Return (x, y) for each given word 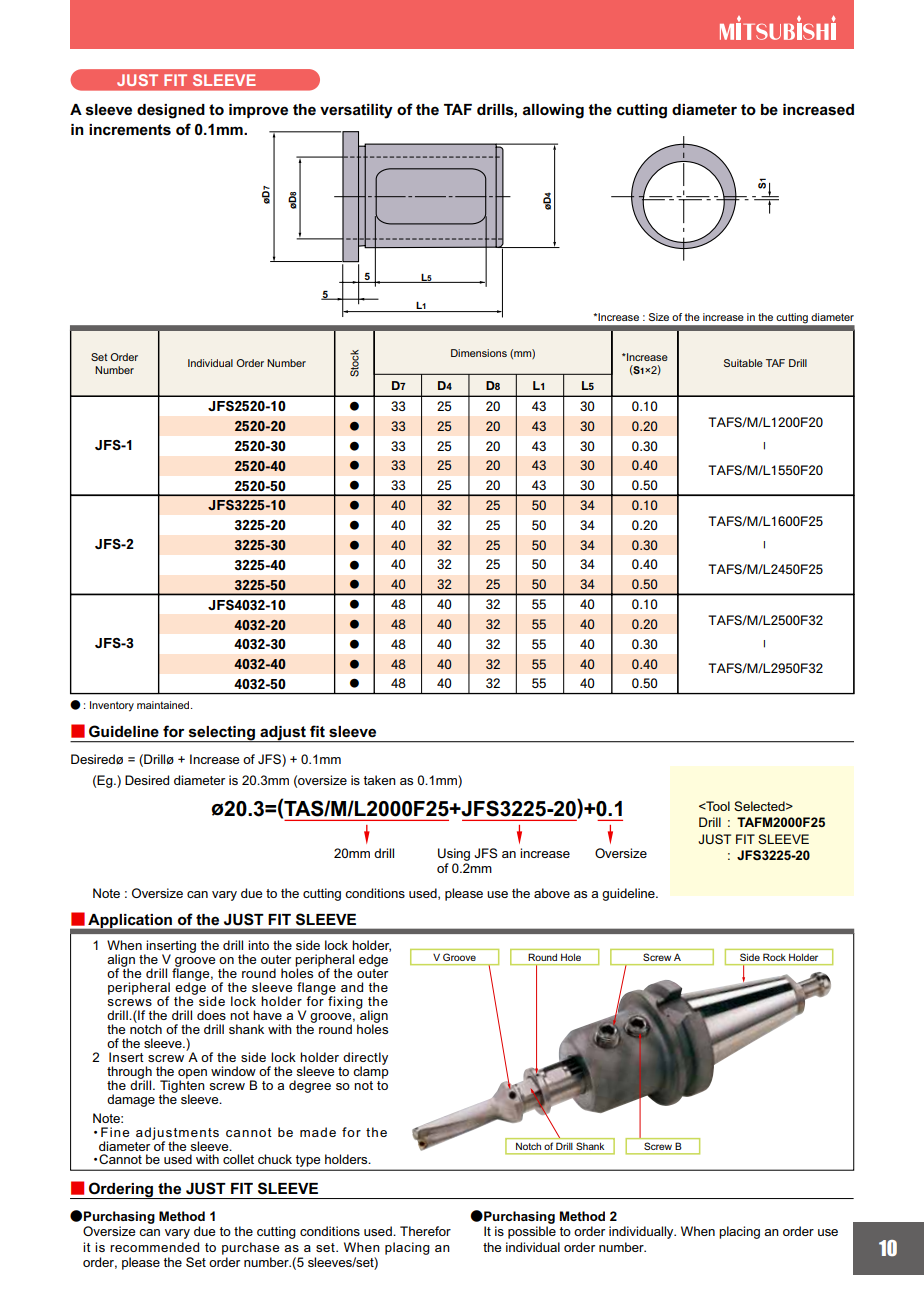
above (552, 893)
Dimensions (479, 353)
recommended (154, 1247)
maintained (164, 705)
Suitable (743, 363)
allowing (553, 111)
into (258, 945)
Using (454, 854)
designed (171, 111)
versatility (356, 111)
